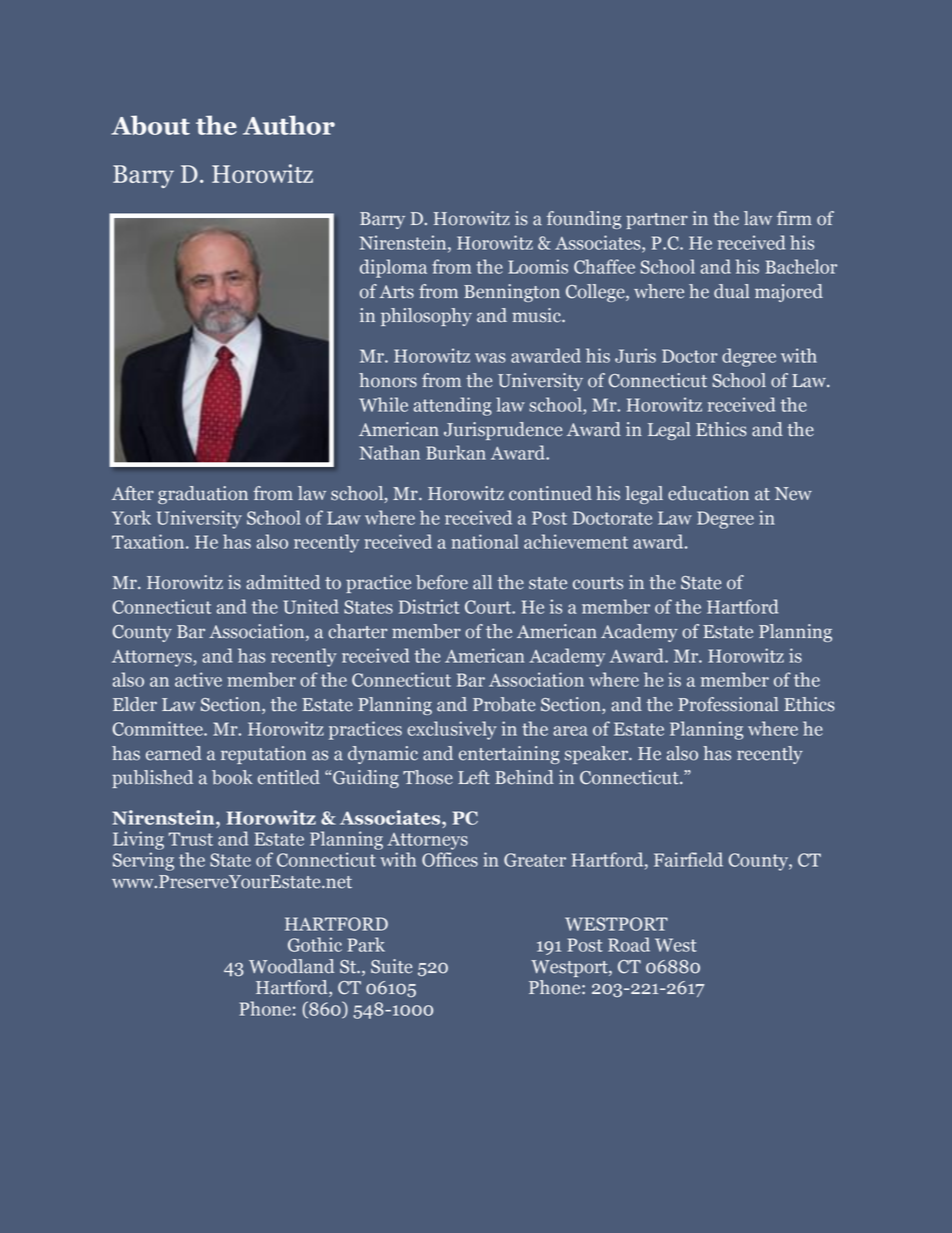  What do you see at coordinates (291, 966) in the screenshot?
I see `Woodland` at bounding box center [291, 966].
